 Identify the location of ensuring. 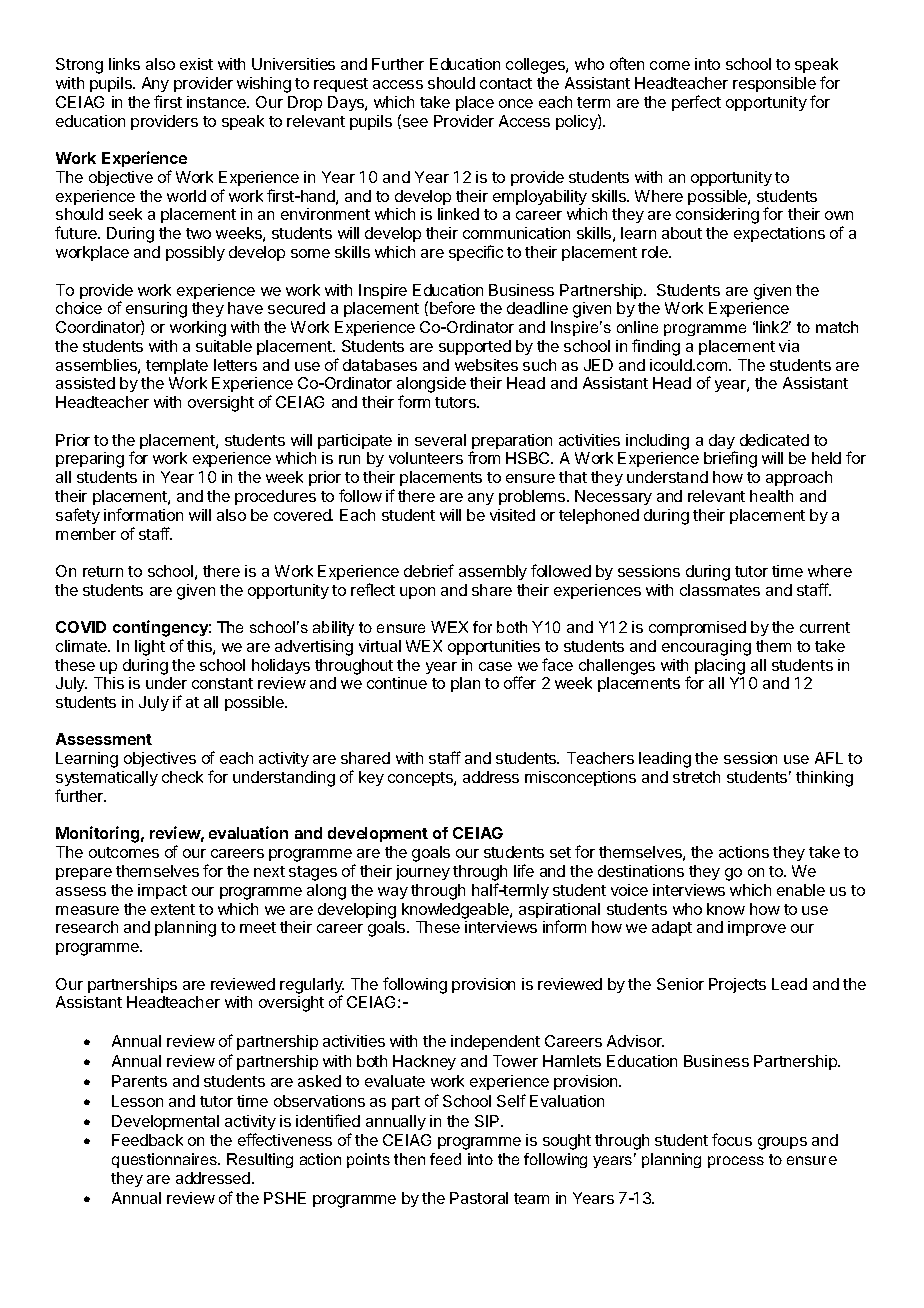
(156, 311).
